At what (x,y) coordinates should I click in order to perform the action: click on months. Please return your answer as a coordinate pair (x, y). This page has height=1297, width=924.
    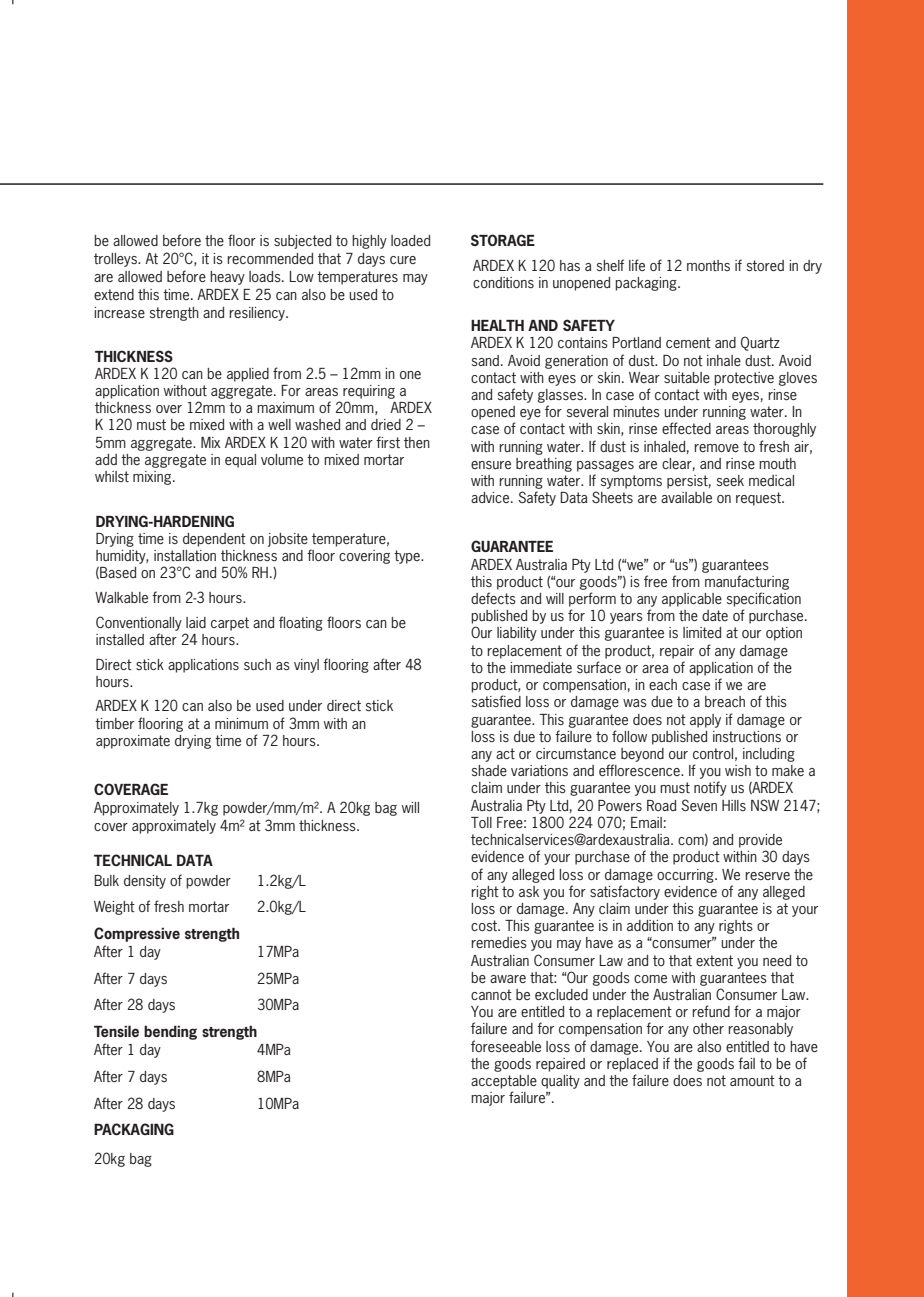
    Looking at the image, I should click on (708, 265).
